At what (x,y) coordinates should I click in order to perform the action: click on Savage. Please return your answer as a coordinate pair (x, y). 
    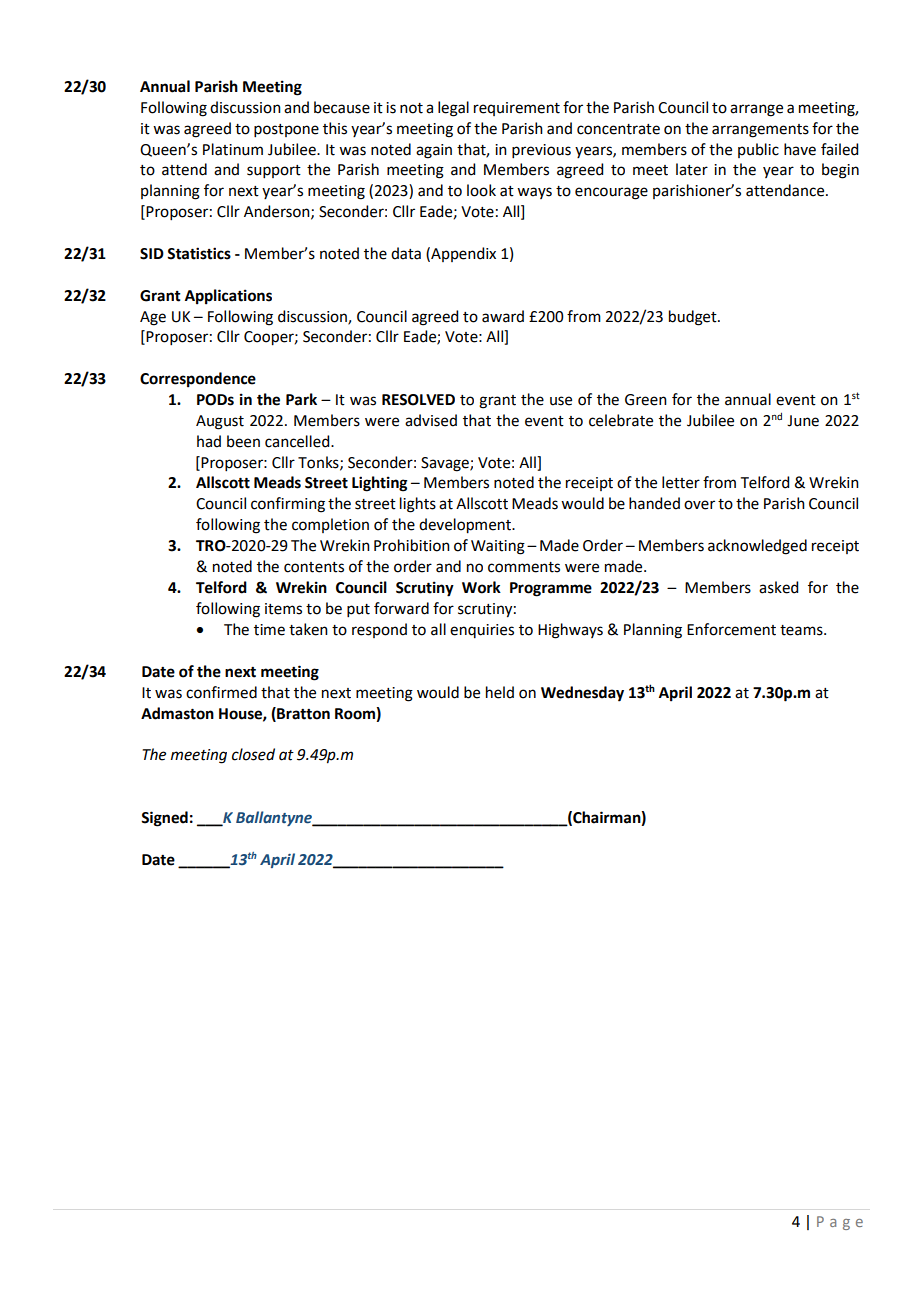
    Looking at the image, I should click on (446, 464).
